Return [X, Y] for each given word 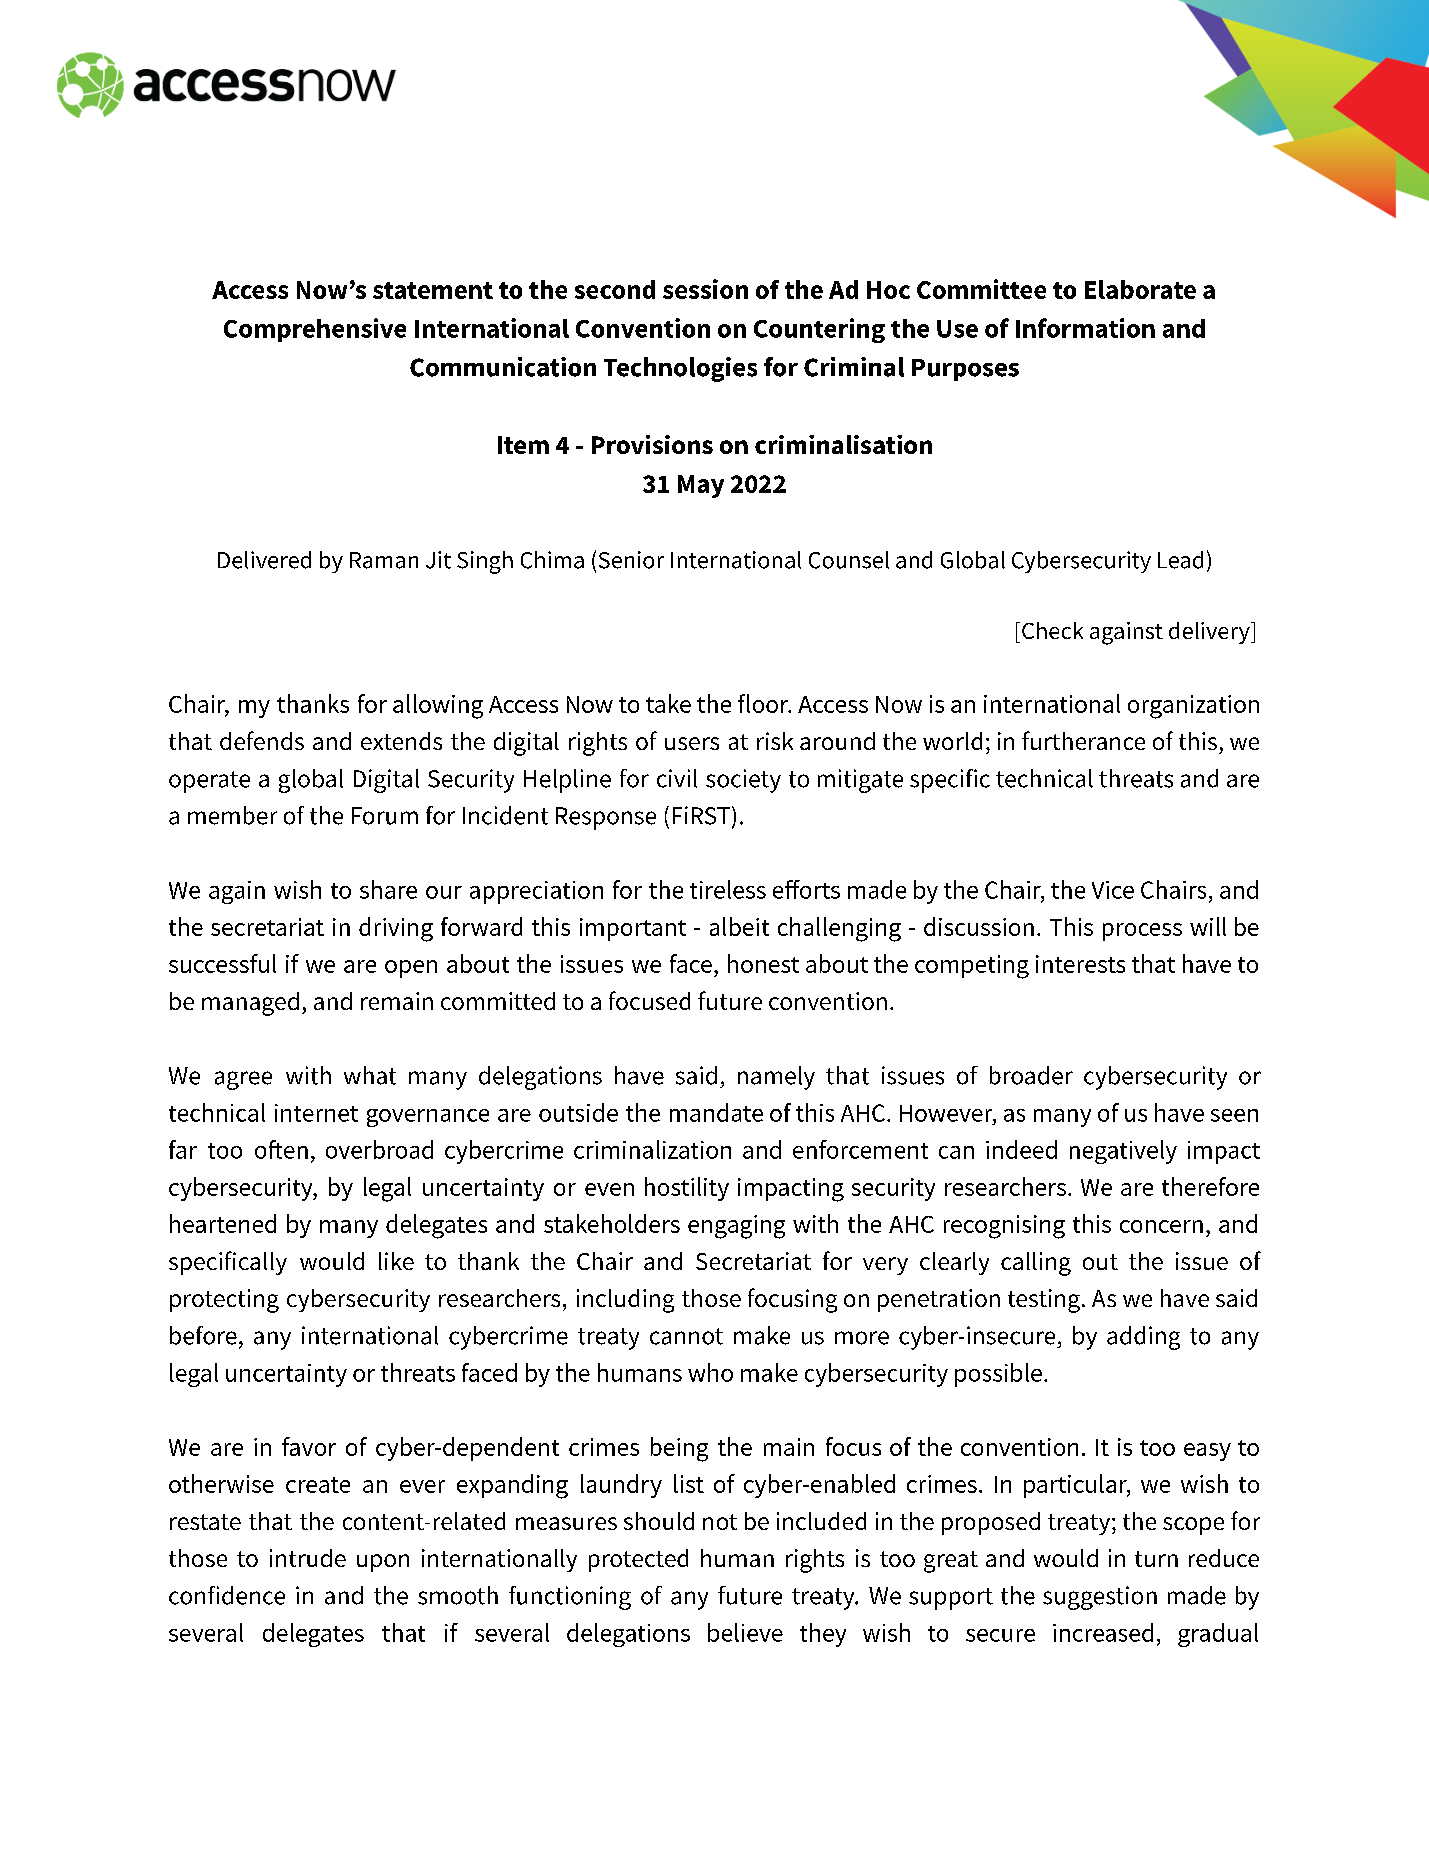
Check [1052, 630]
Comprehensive [315, 330]
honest [763, 963]
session [705, 289]
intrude [308, 1558]
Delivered [264, 560]
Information [1085, 328]
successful [222, 963]
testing [1044, 1301]
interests [1080, 964]
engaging [736, 1227]
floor [764, 703]
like [396, 1261]
